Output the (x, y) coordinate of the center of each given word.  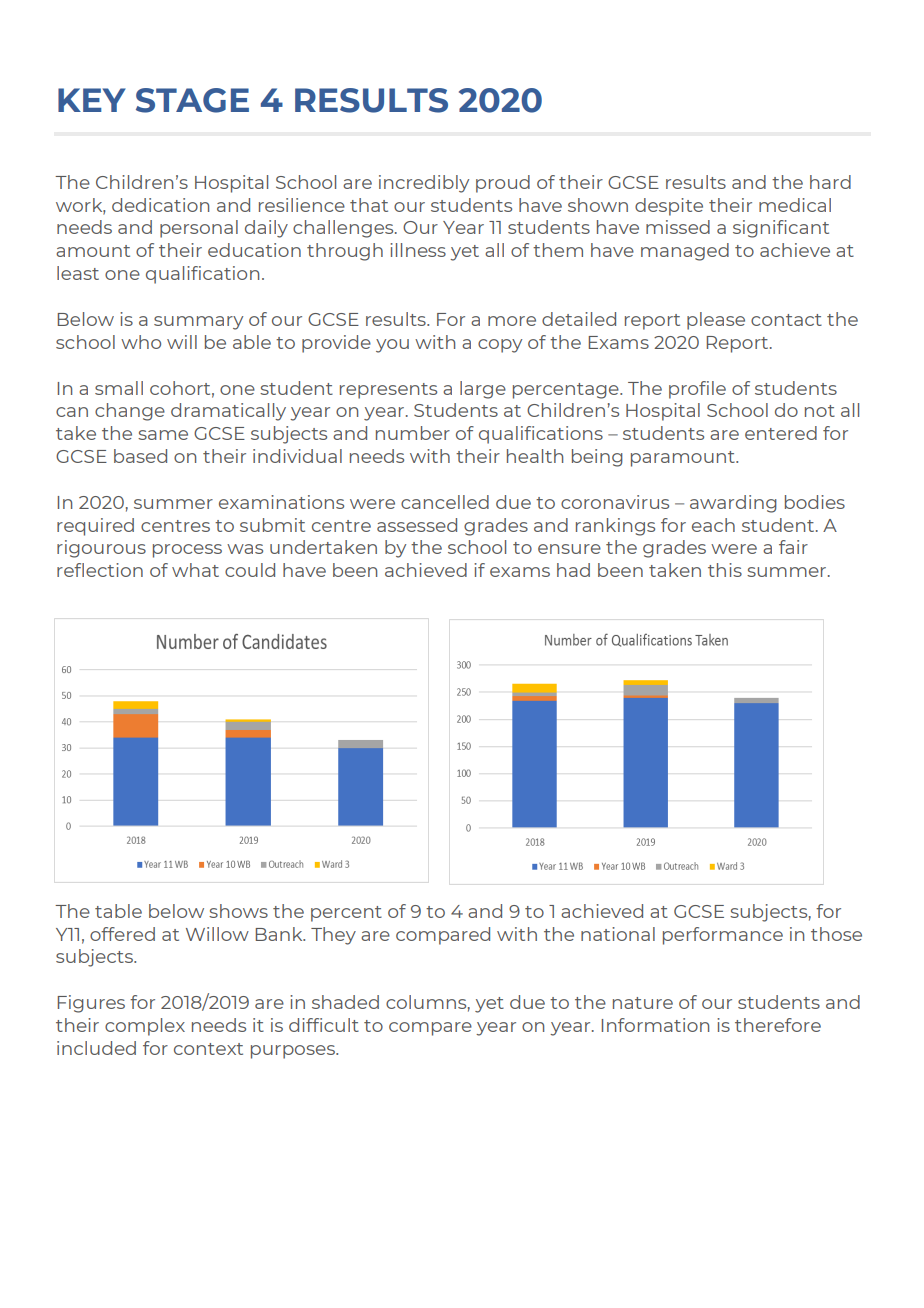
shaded (345, 1002)
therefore (778, 1025)
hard (830, 182)
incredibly (424, 184)
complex (145, 1027)
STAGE (192, 100)
